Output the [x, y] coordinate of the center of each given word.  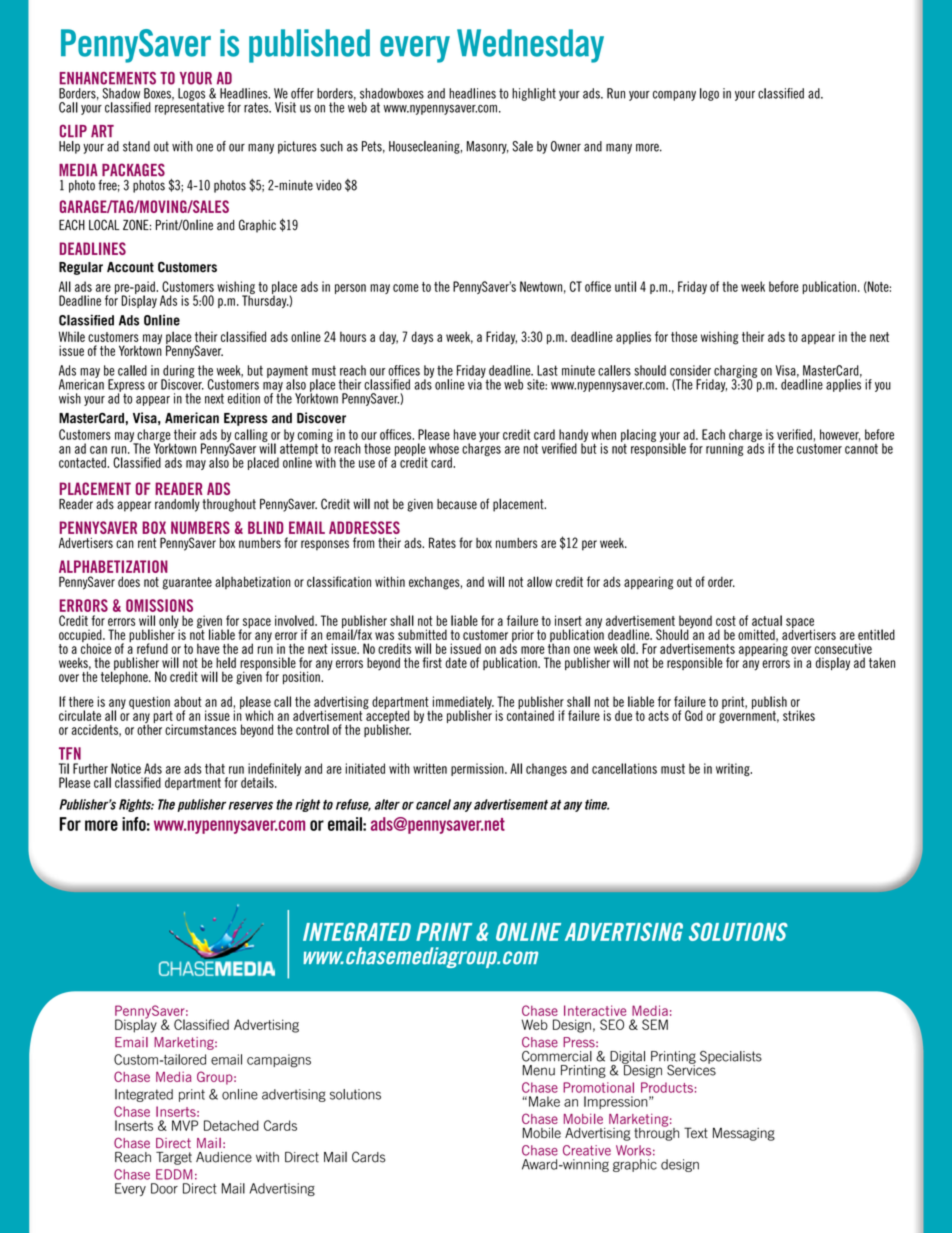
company [674, 96]
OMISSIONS [159, 605]
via [475, 383]
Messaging [744, 1134]
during [178, 372]
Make [544, 1101]
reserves [251, 805]
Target [174, 1158]
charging [734, 372]
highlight [534, 94]
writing [734, 769]
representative [189, 107]
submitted [422, 634]
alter [387, 804]
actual [767, 620]
